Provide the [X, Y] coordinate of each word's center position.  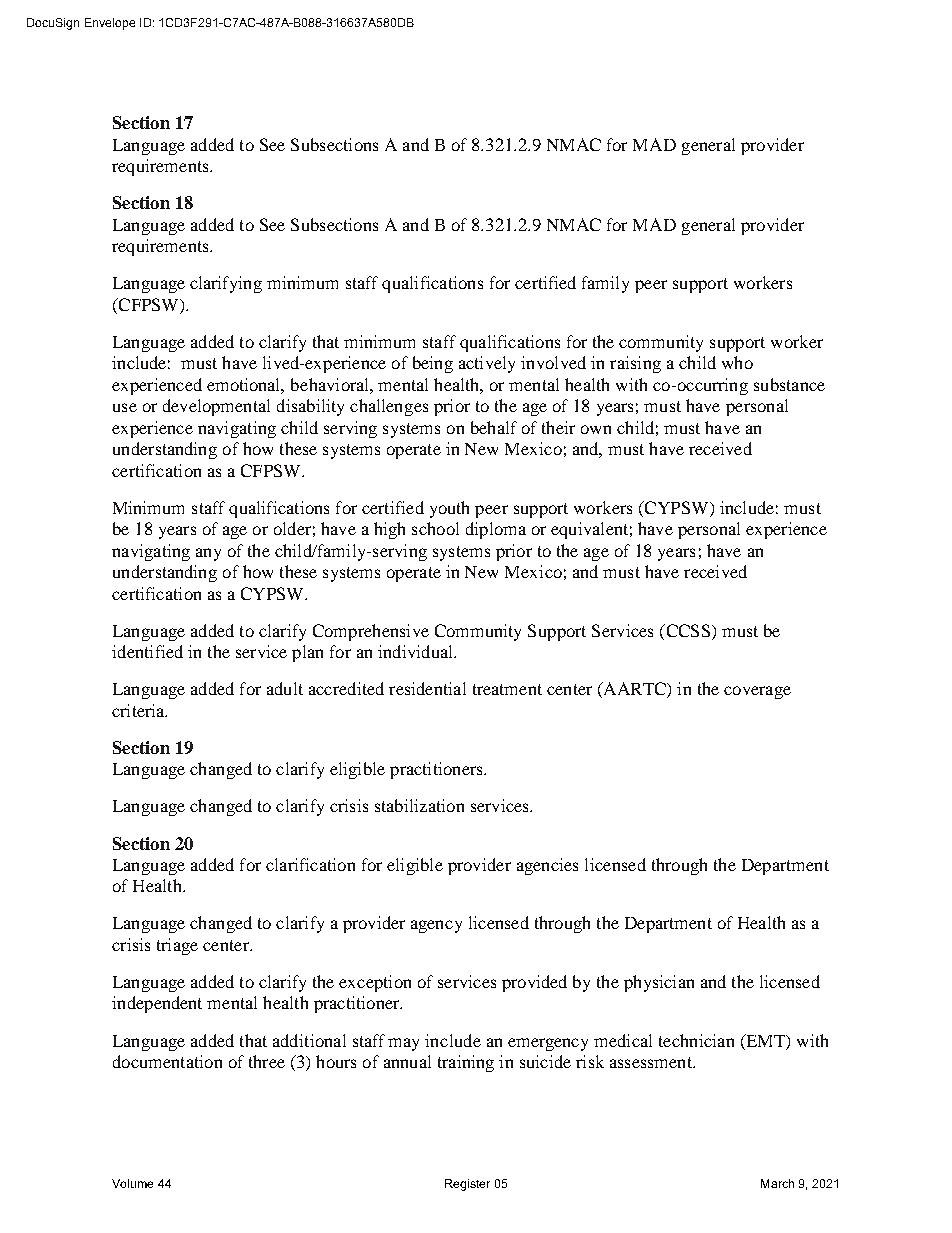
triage [177, 946]
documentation [167, 1061]
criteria [139, 710]
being [433, 364]
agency [436, 926]
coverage [757, 692]
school [435, 528]
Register [467, 1185]
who [737, 362]
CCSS [688, 630]
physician [659, 983]
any [208, 554]
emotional [245, 385]
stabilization [419, 805]
